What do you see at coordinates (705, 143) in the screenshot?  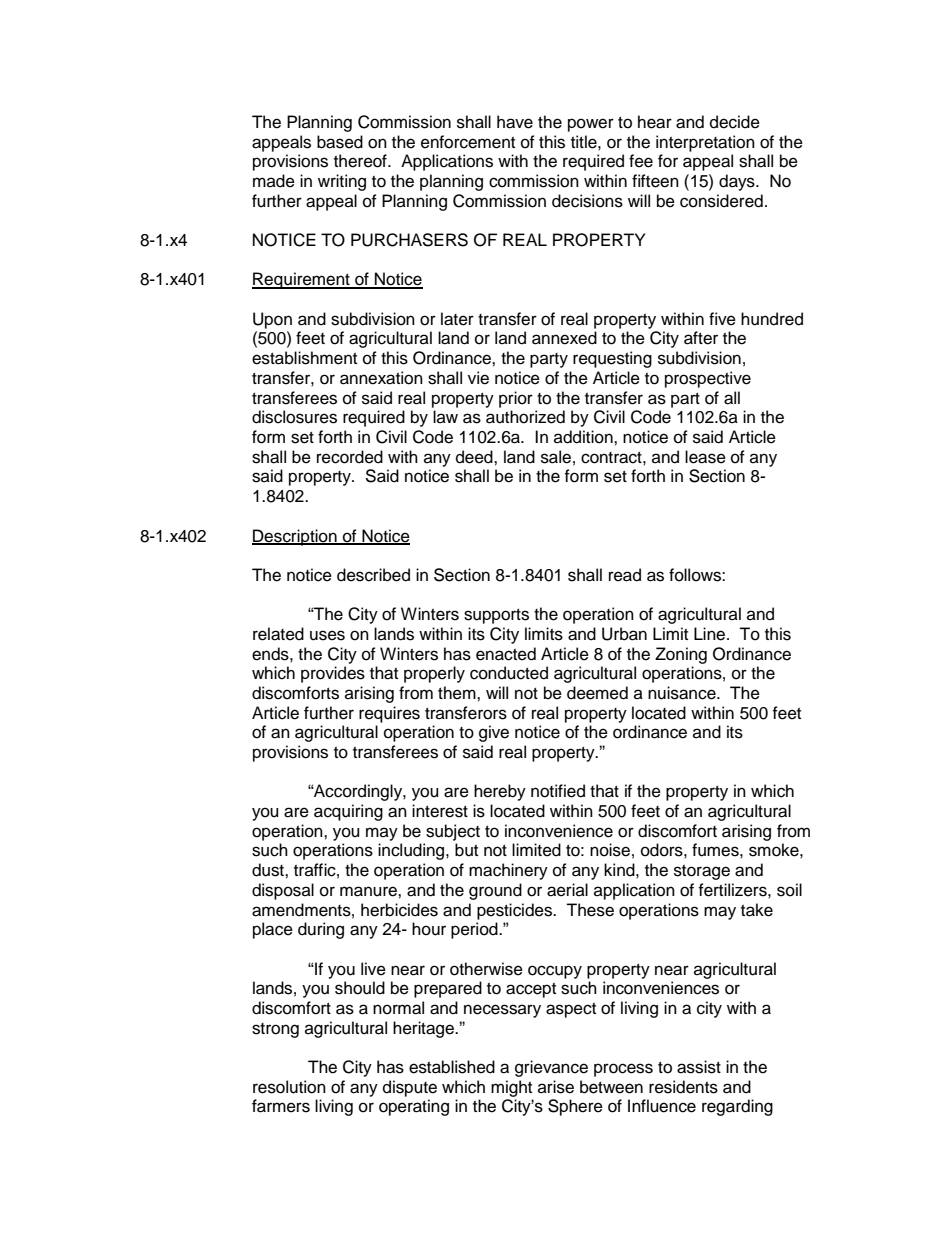 I see `interpretation` at bounding box center [705, 143].
